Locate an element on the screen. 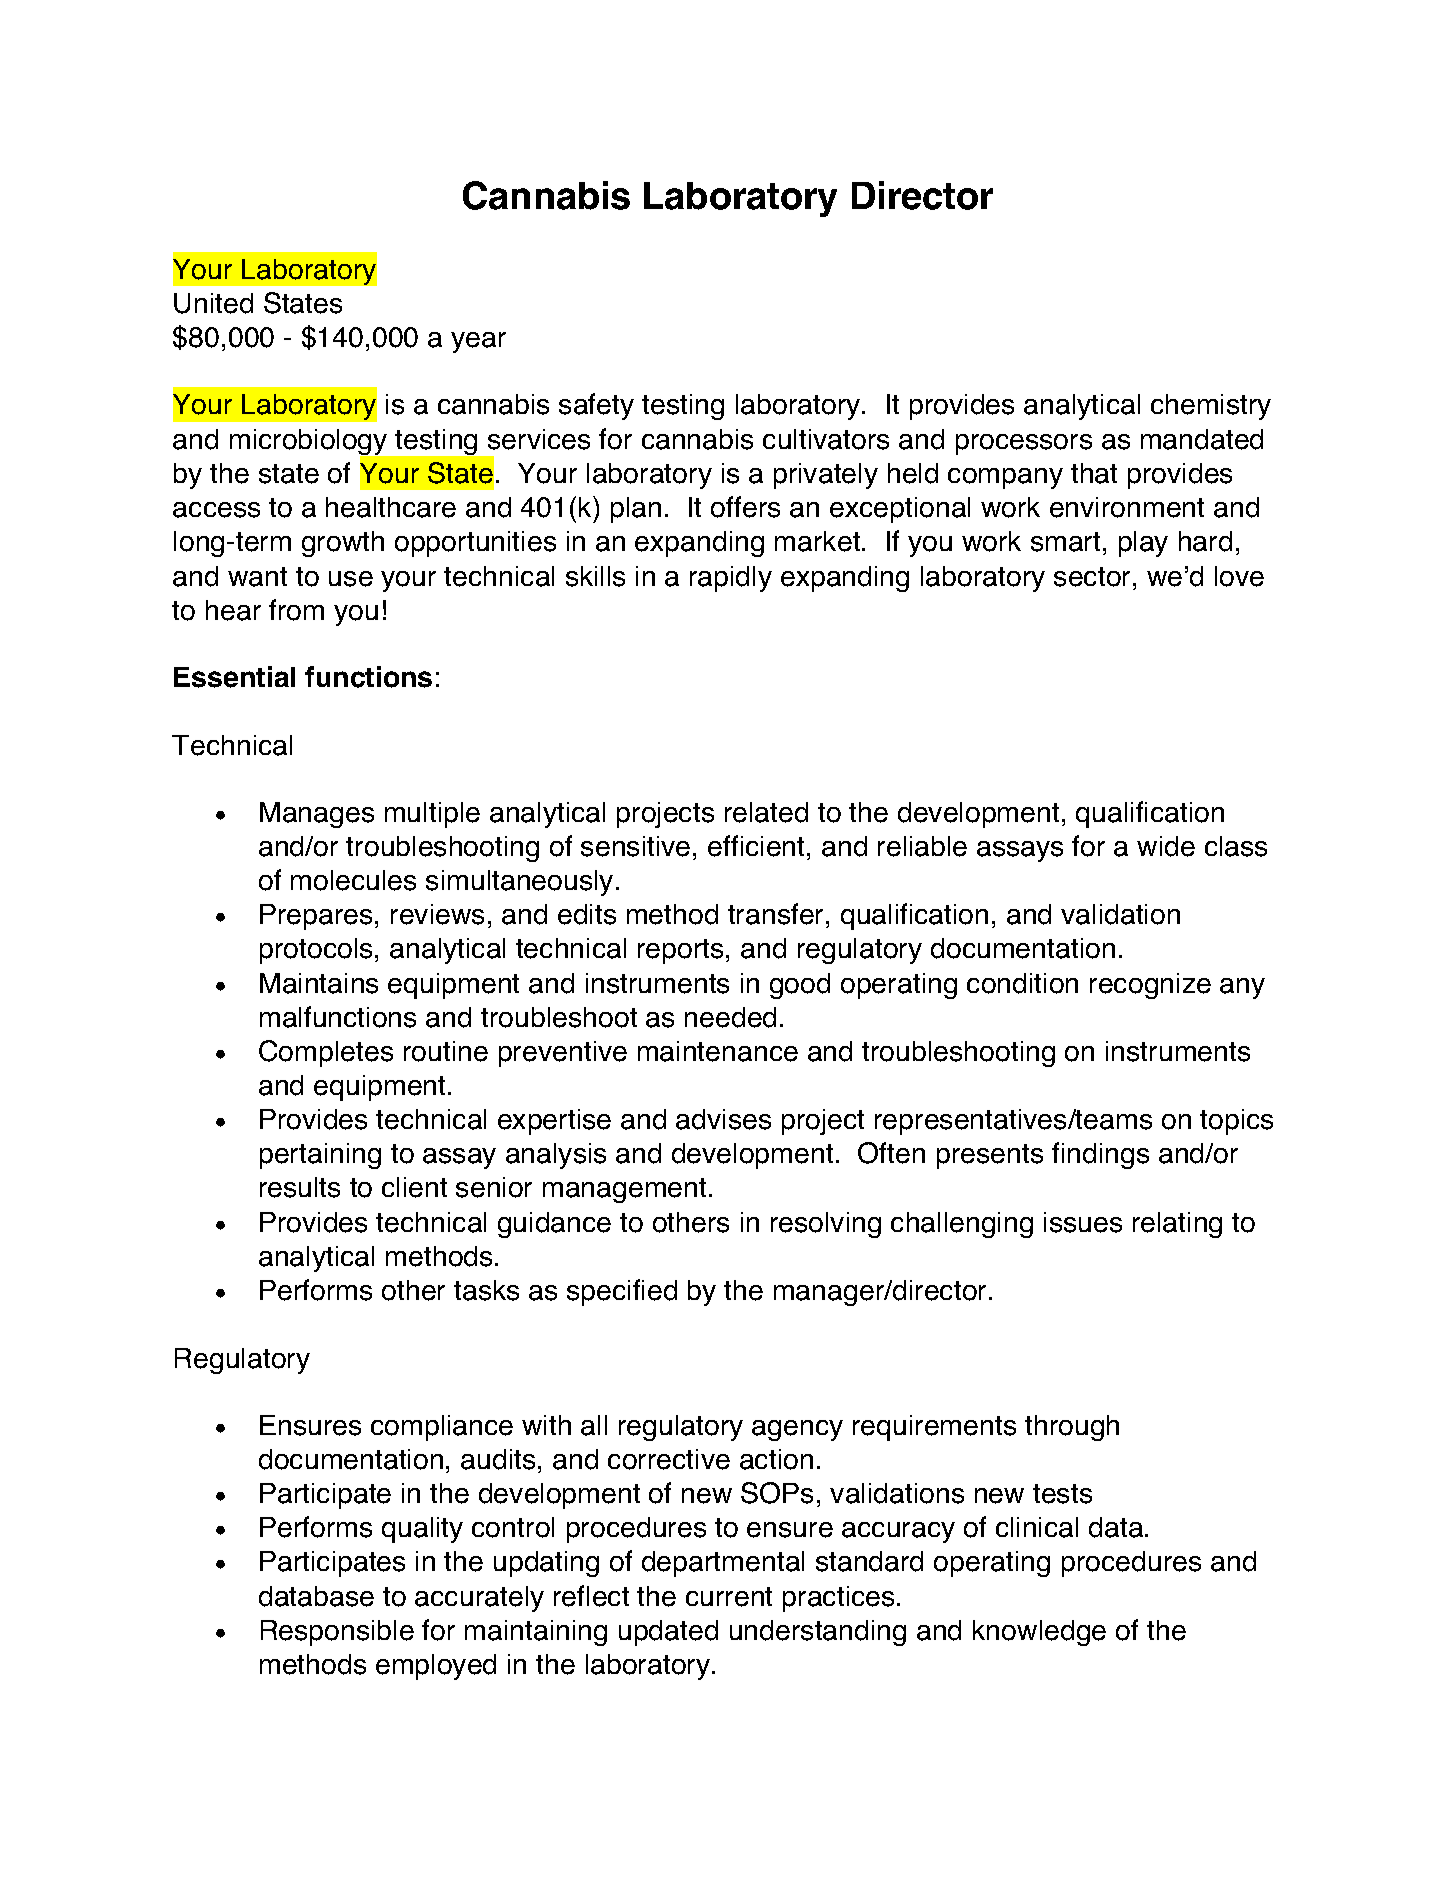 The image size is (1451, 1878). Maintains is located at coordinates (319, 983).
